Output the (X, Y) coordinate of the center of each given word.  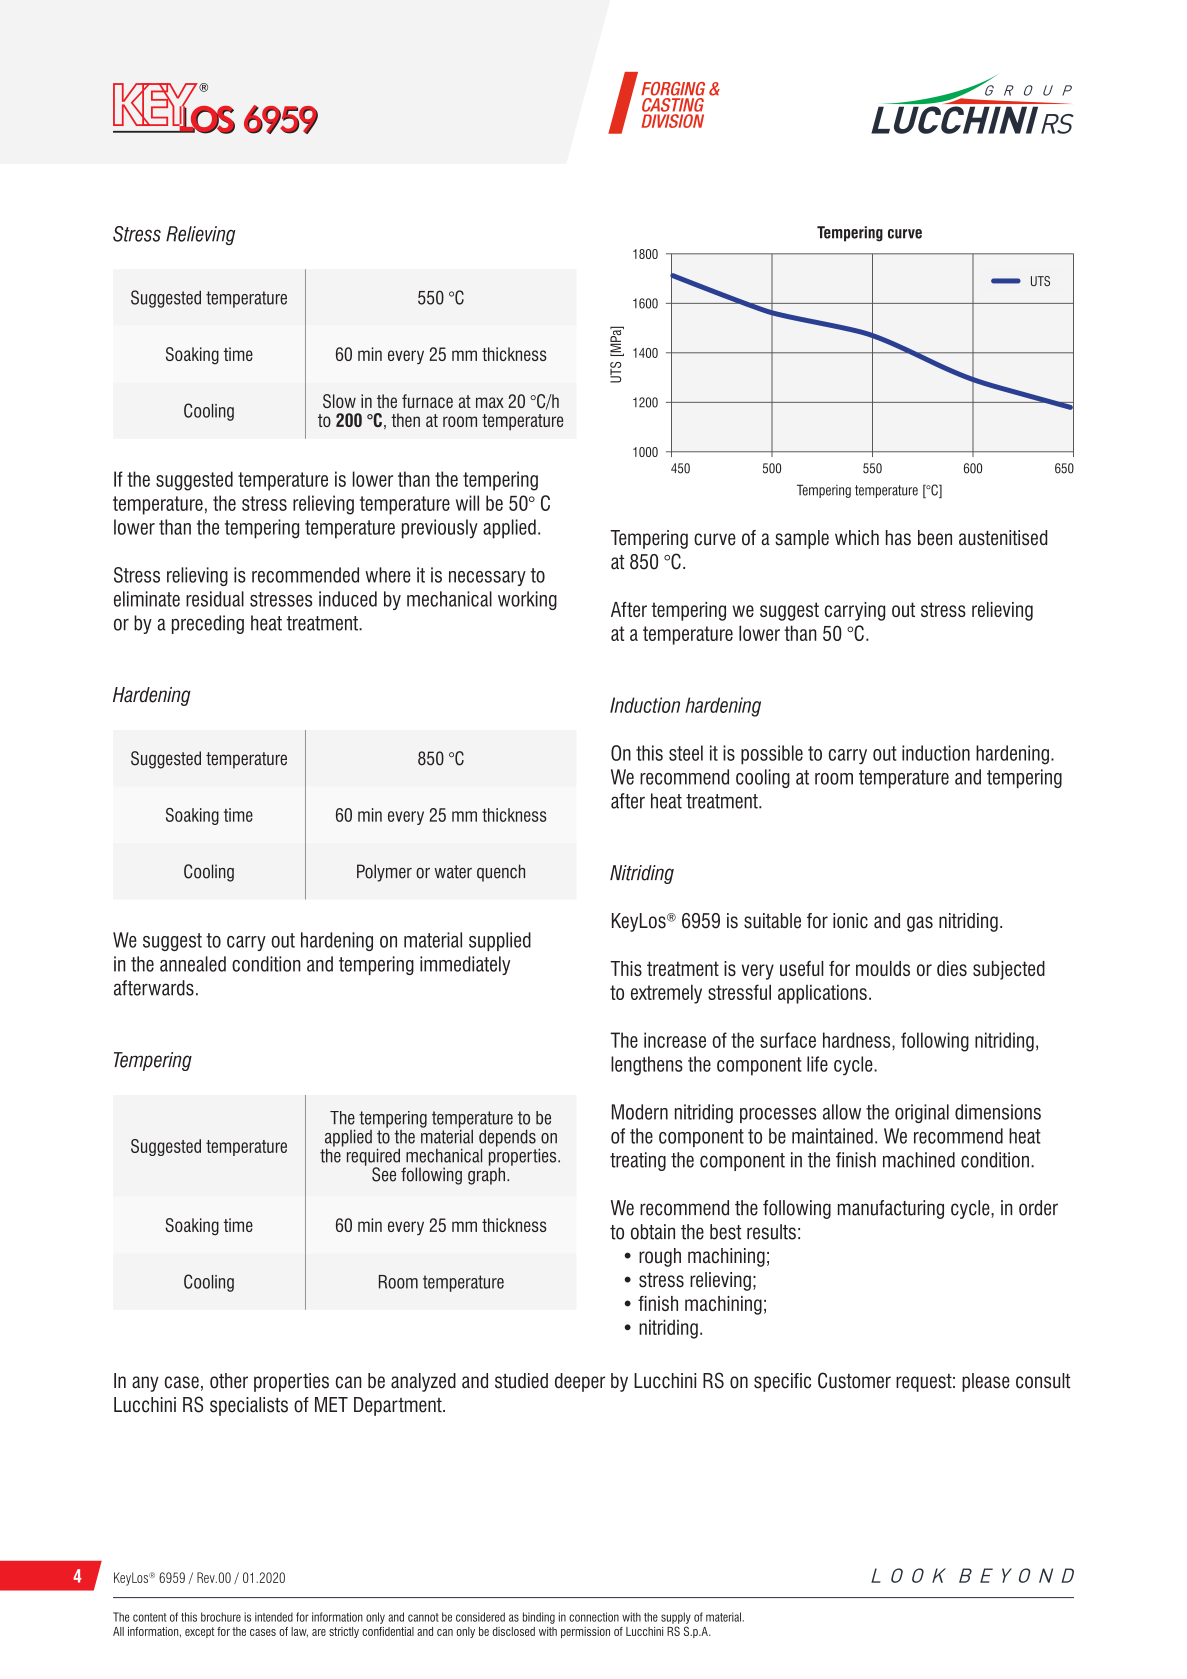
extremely (666, 994)
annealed (193, 964)
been (935, 538)
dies (952, 968)
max (490, 402)
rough (660, 1257)
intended (274, 1617)
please (986, 1382)
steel (686, 753)
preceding (208, 624)
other (229, 1381)
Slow (339, 401)
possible (772, 755)
